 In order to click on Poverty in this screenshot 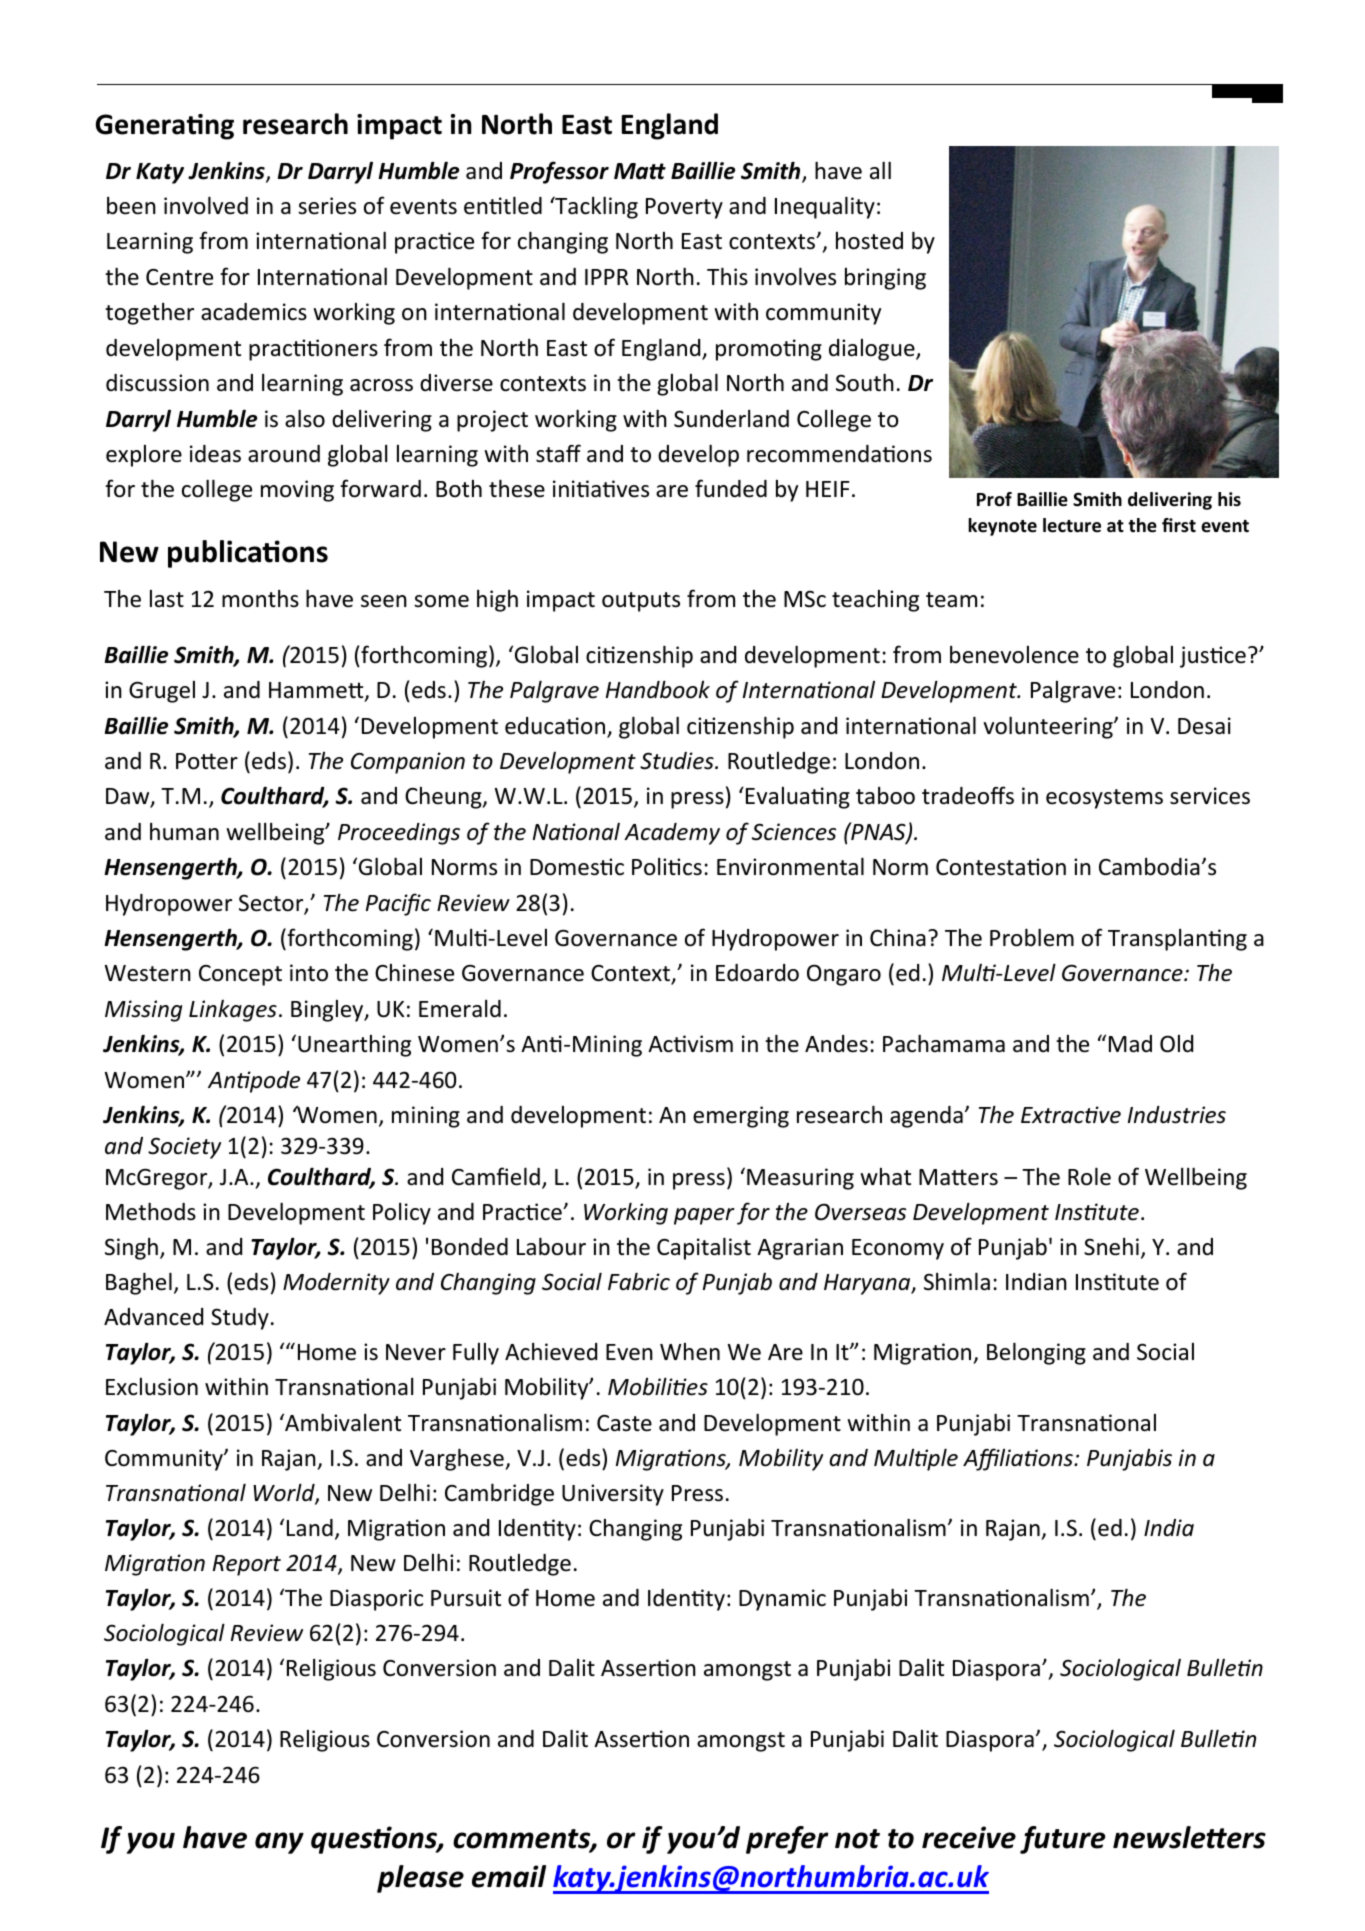, I will do `click(684, 208)`.
